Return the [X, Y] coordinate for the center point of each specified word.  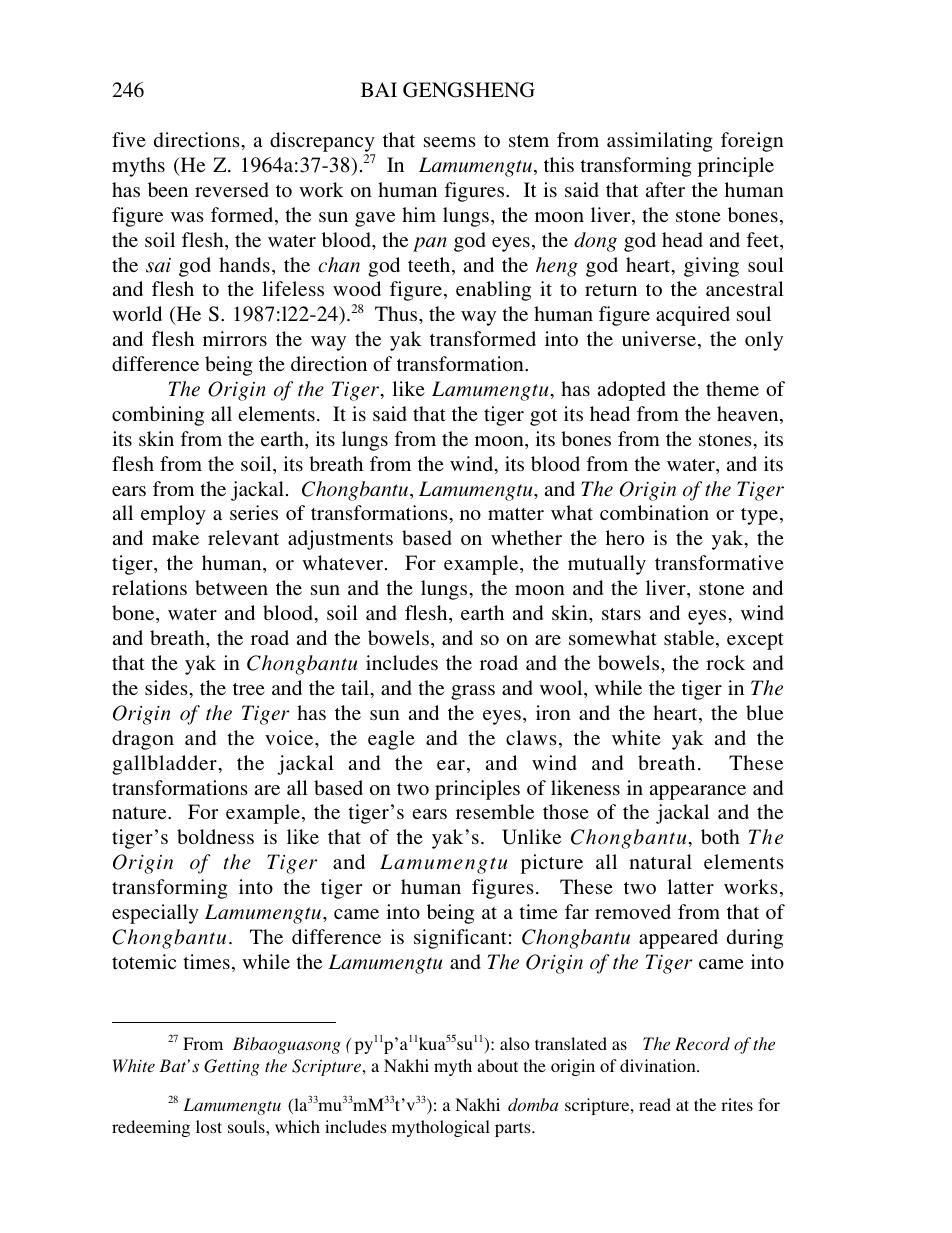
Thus [397, 313]
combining [158, 416]
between [231, 587]
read [655, 1104]
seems [450, 142]
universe [659, 338]
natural [660, 861]
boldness [215, 836]
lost [209, 1126]
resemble [495, 811]
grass [473, 692]
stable [690, 639]
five [129, 139]
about [497, 1065]
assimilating [660, 142]
